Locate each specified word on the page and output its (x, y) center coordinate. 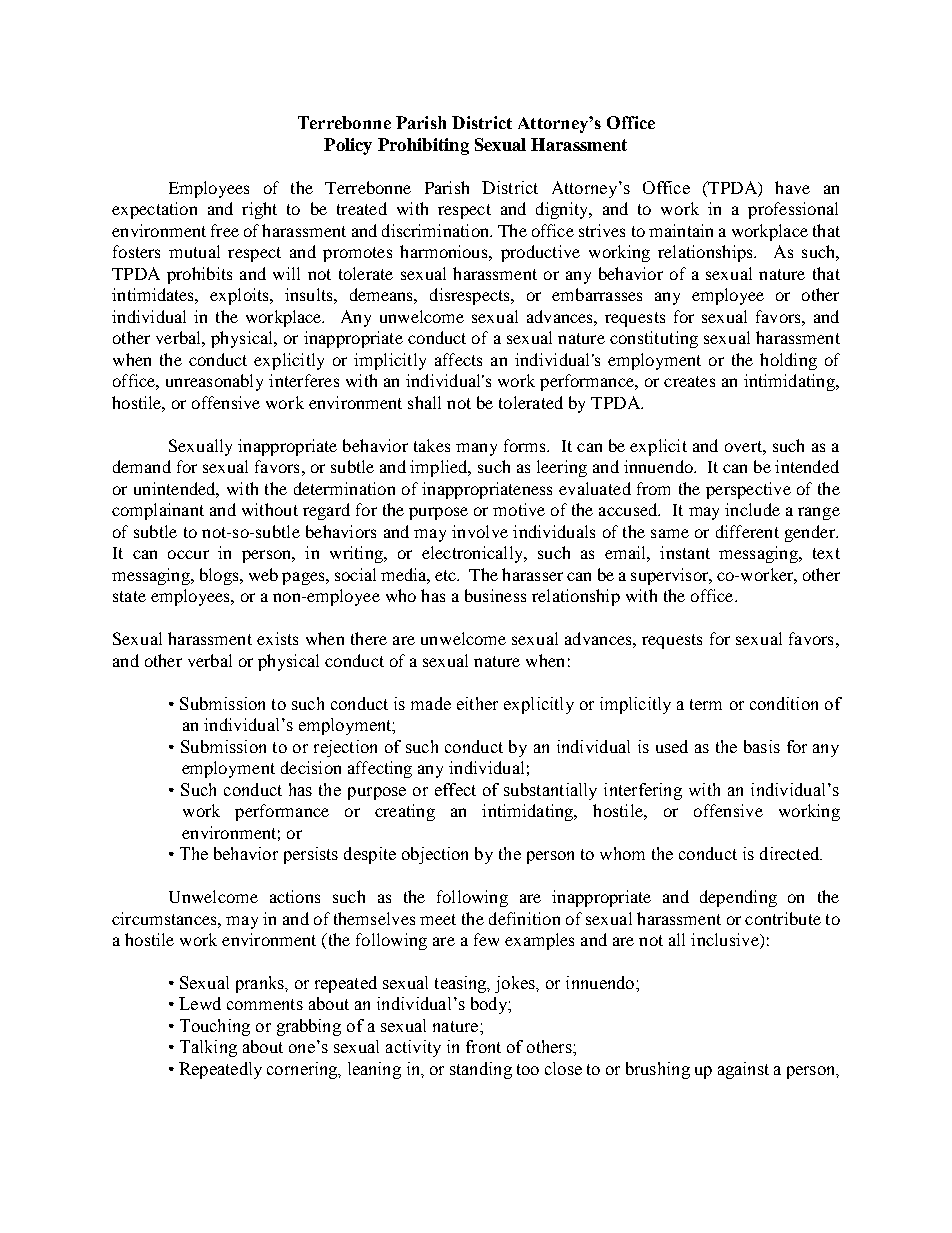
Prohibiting (423, 146)
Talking (208, 1048)
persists (311, 855)
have (792, 187)
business (495, 595)
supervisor (671, 576)
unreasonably (214, 382)
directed (791, 853)
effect (455, 789)
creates (689, 381)
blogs (220, 576)
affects (458, 359)
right (259, 210)
